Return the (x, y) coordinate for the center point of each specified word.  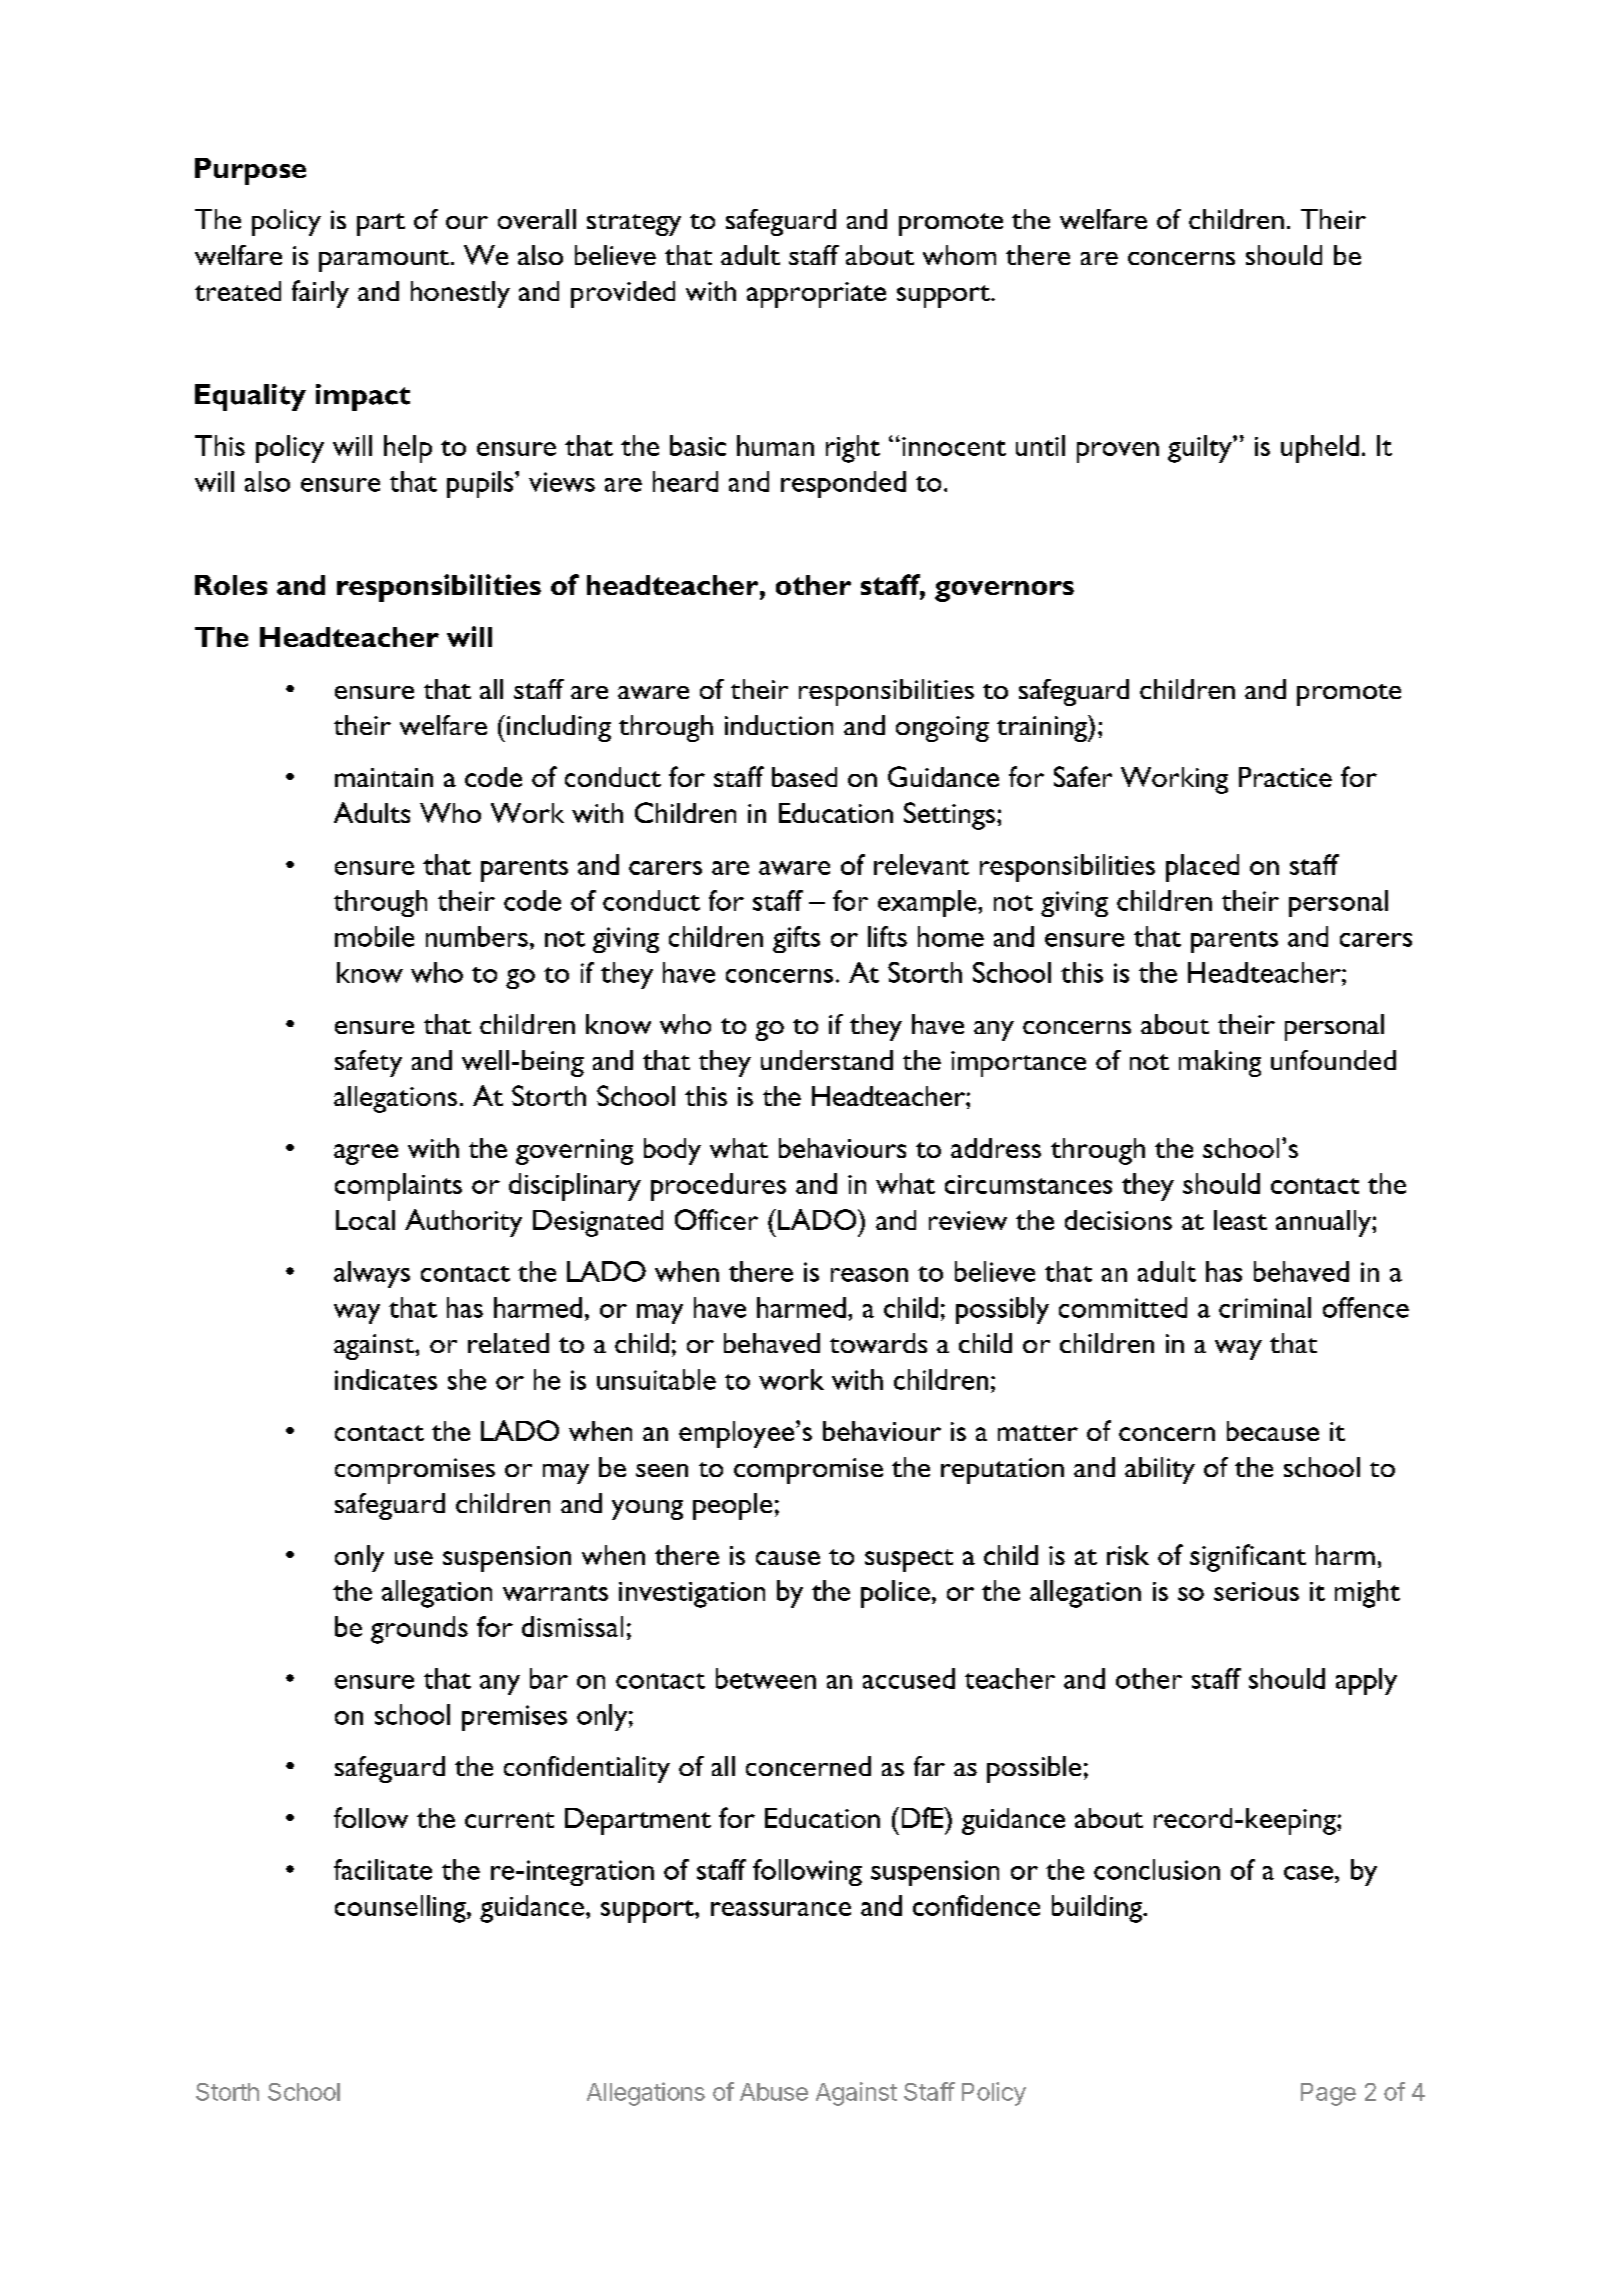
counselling (401, 1909)
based (804, 777)
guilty (1201, 449)
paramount (384, 261)
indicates (386, 1379)
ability (1160, 1470)
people (732, 1506)
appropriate (816, 295)
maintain (384, 777)
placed (1202, 868)
